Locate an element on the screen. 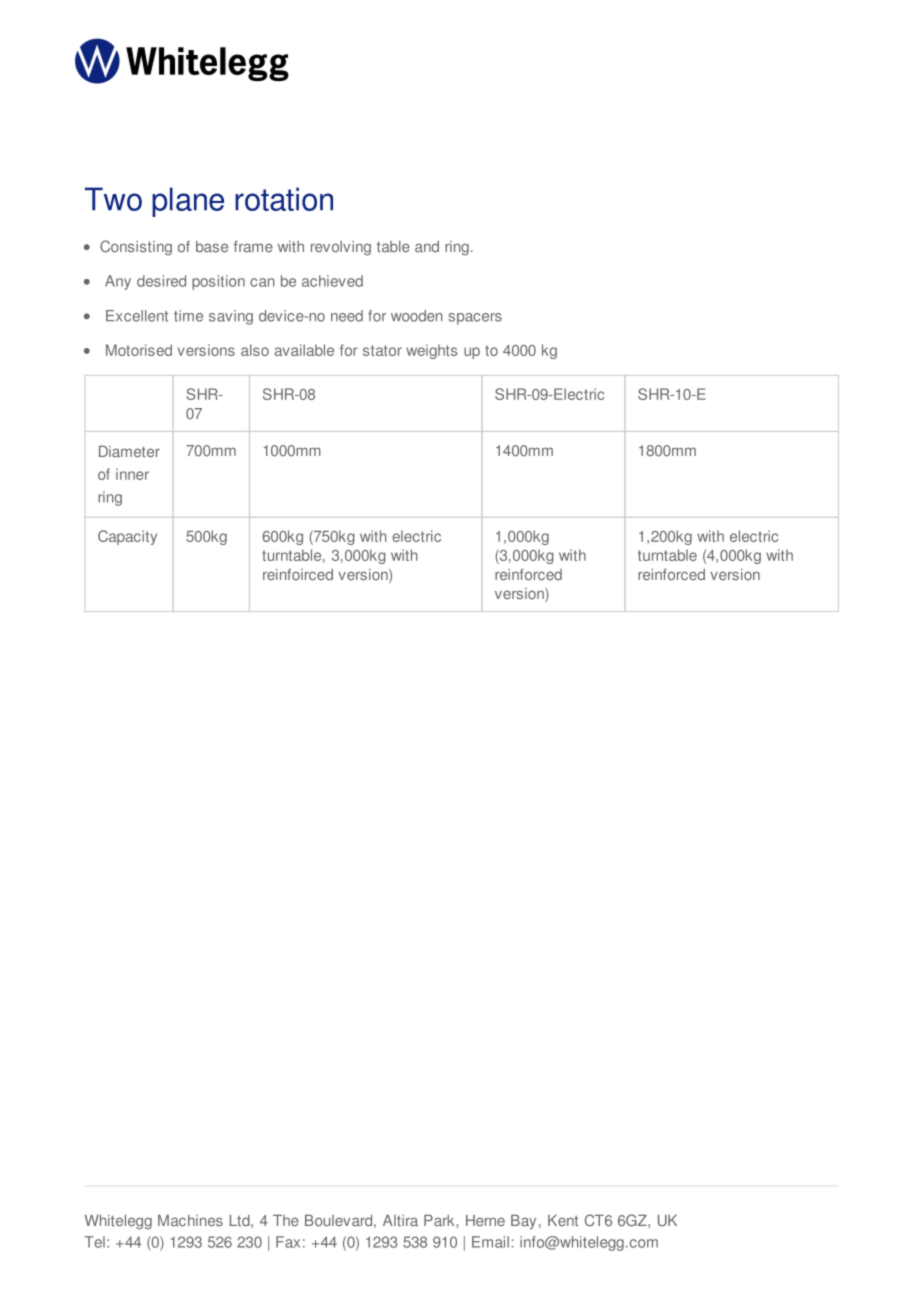 The image size is (924, 1308). inner is located at coordinates (132, 474).
